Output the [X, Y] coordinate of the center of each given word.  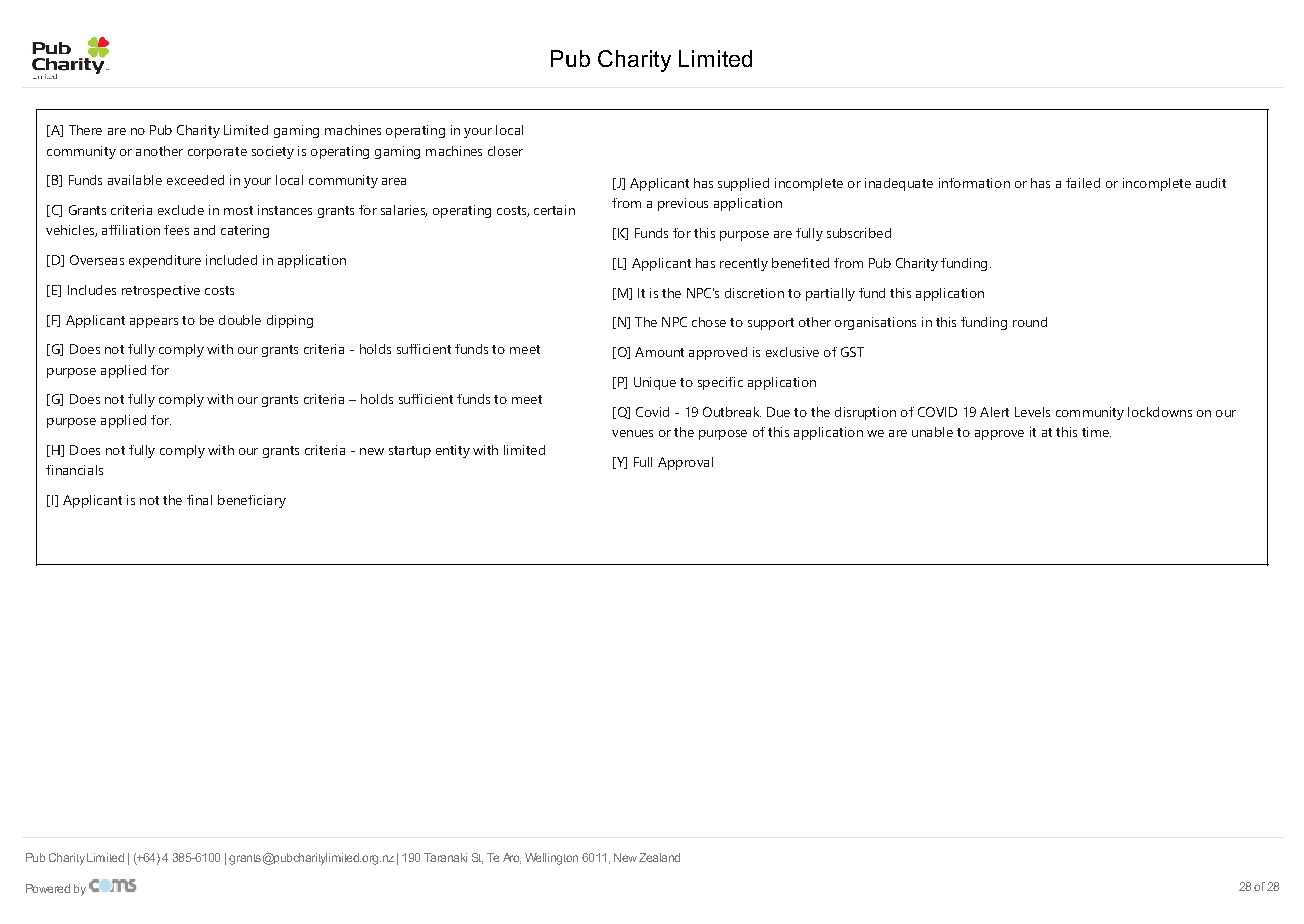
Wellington [551, 859]
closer [505, 151]
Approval [685, 463]
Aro [512, 858]
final [199, 500]
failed [1083, 183]
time [1096, 432]
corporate [217, 153]
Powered [48, 888]
